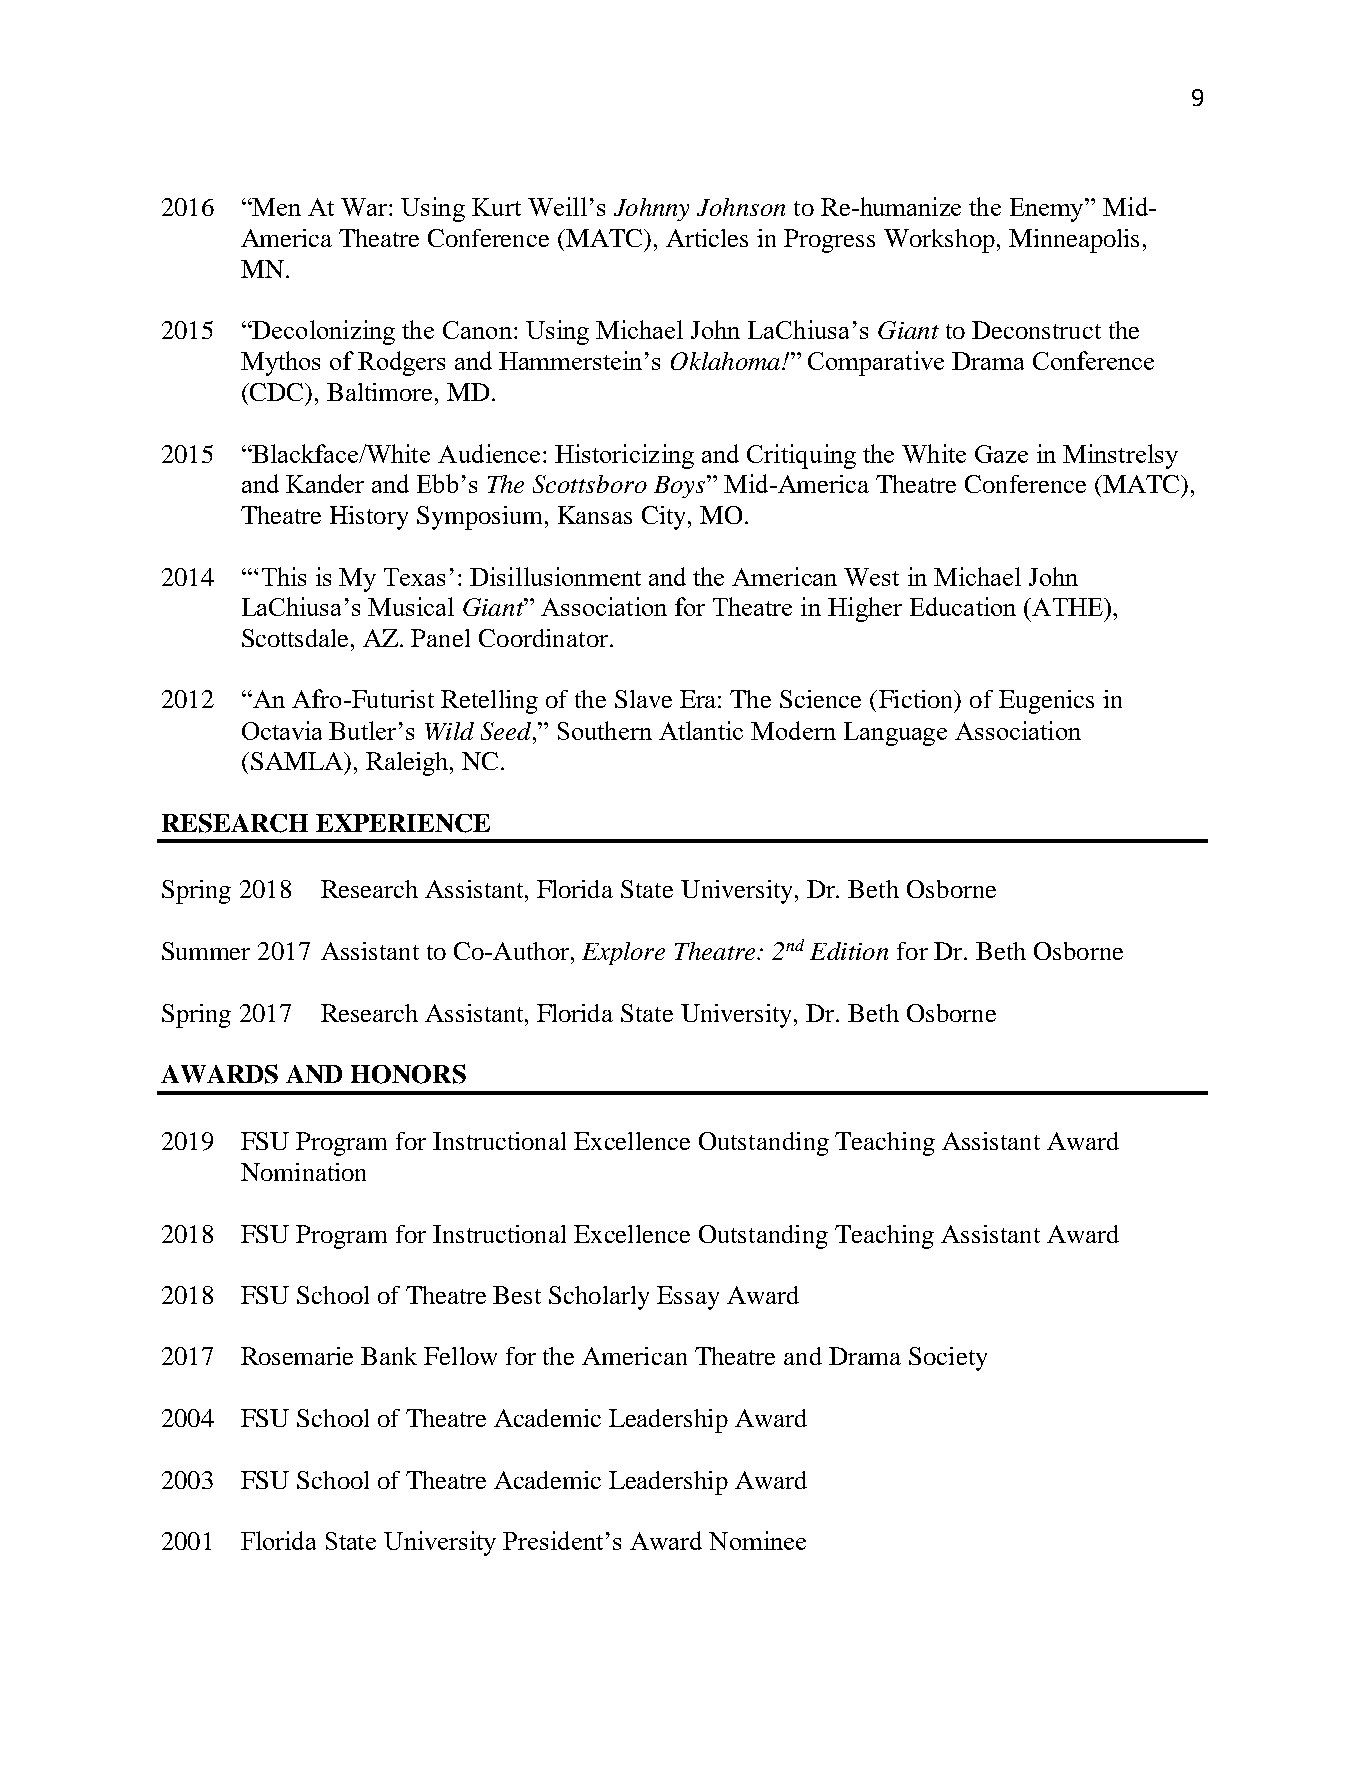 The width and height of the page is (1364, 1765). What do you see at coordinates (963, 606) in the page?
I see `Education` at bounding box center [963, 606].
